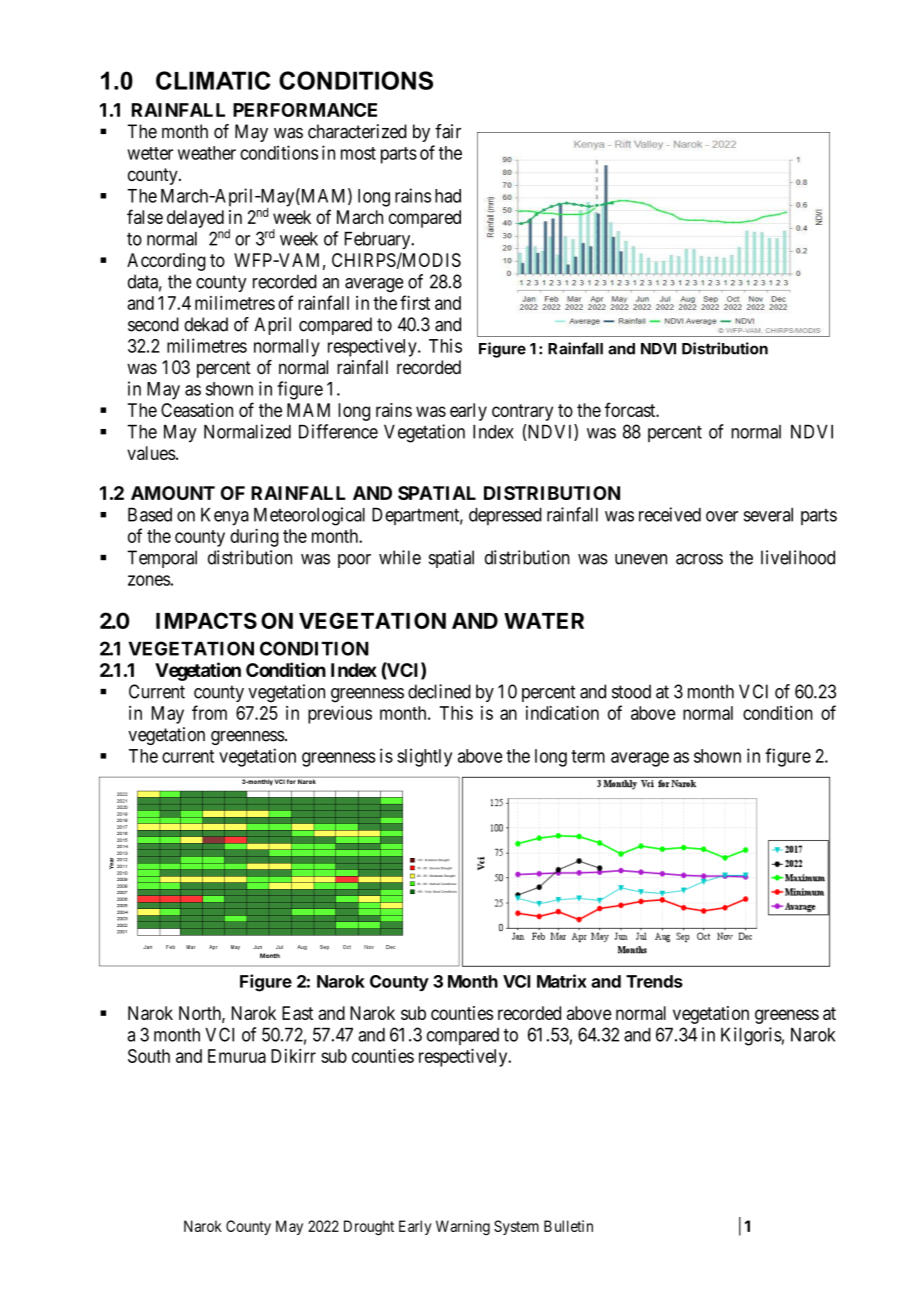 This document has height=1308, width=924. What do you see at coordinates (505, 516) in the document?
I see `depressed` at bounding box center [505, 516].
